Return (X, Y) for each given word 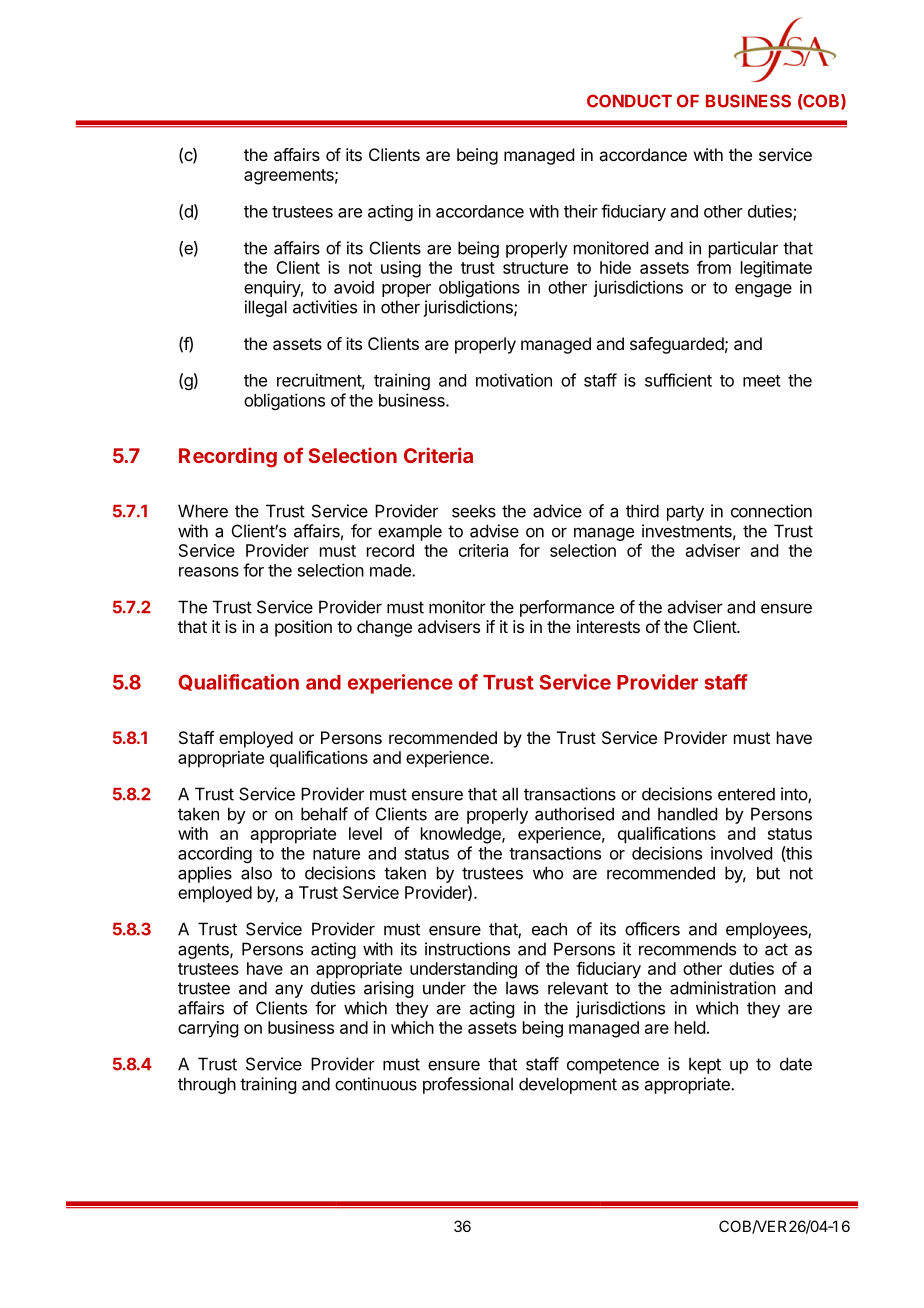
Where (203, 511)
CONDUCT (629, 101)
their (581, 211)
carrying (208, 1029)
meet (762, 381)
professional (468, 1085)
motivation (514, 380)
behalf (324, 814)
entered (746, 794)
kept (705, 1065)
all (510, 794)
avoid (354, 287)
